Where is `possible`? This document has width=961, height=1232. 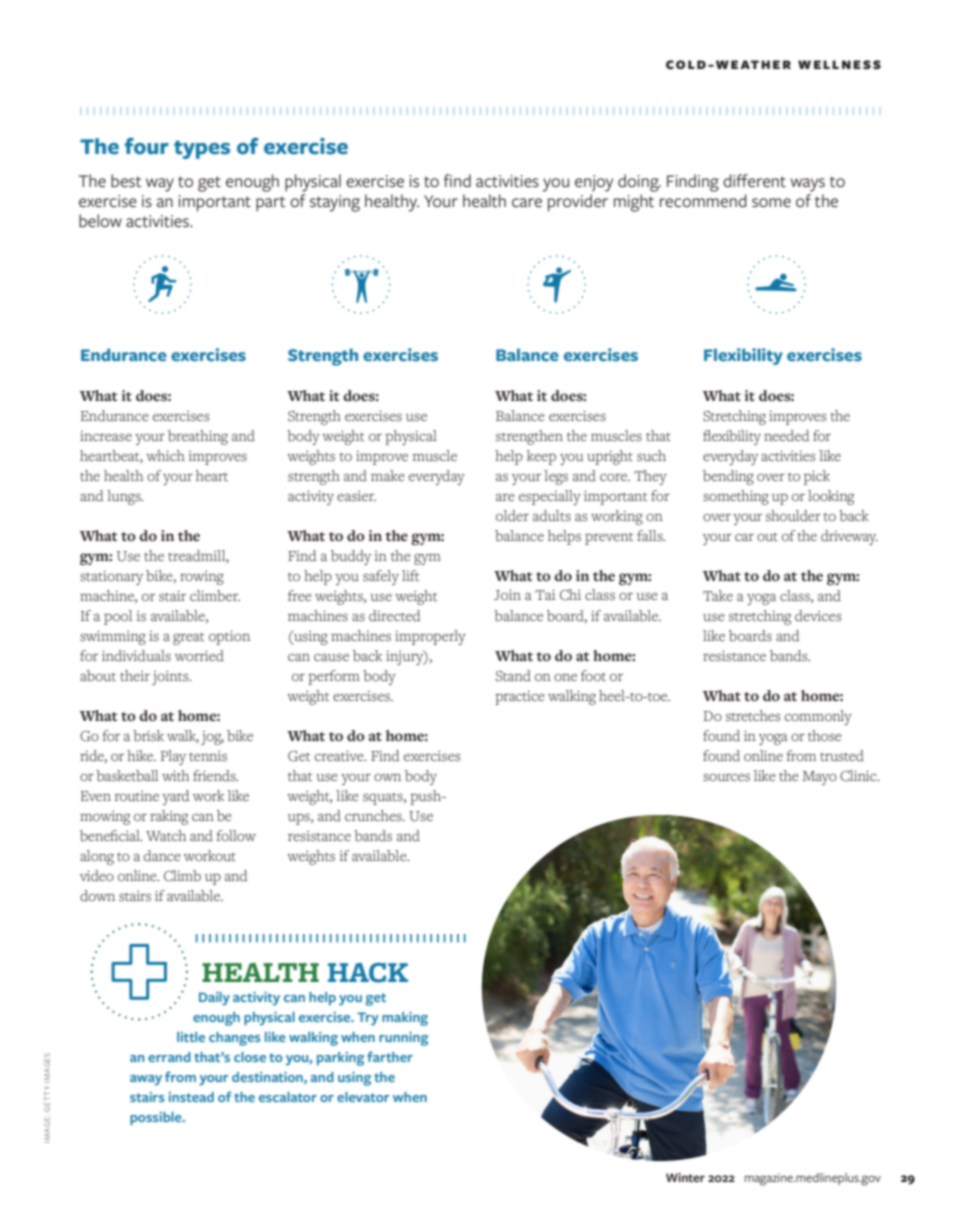 possible is located at coordinates (157, 1119).
